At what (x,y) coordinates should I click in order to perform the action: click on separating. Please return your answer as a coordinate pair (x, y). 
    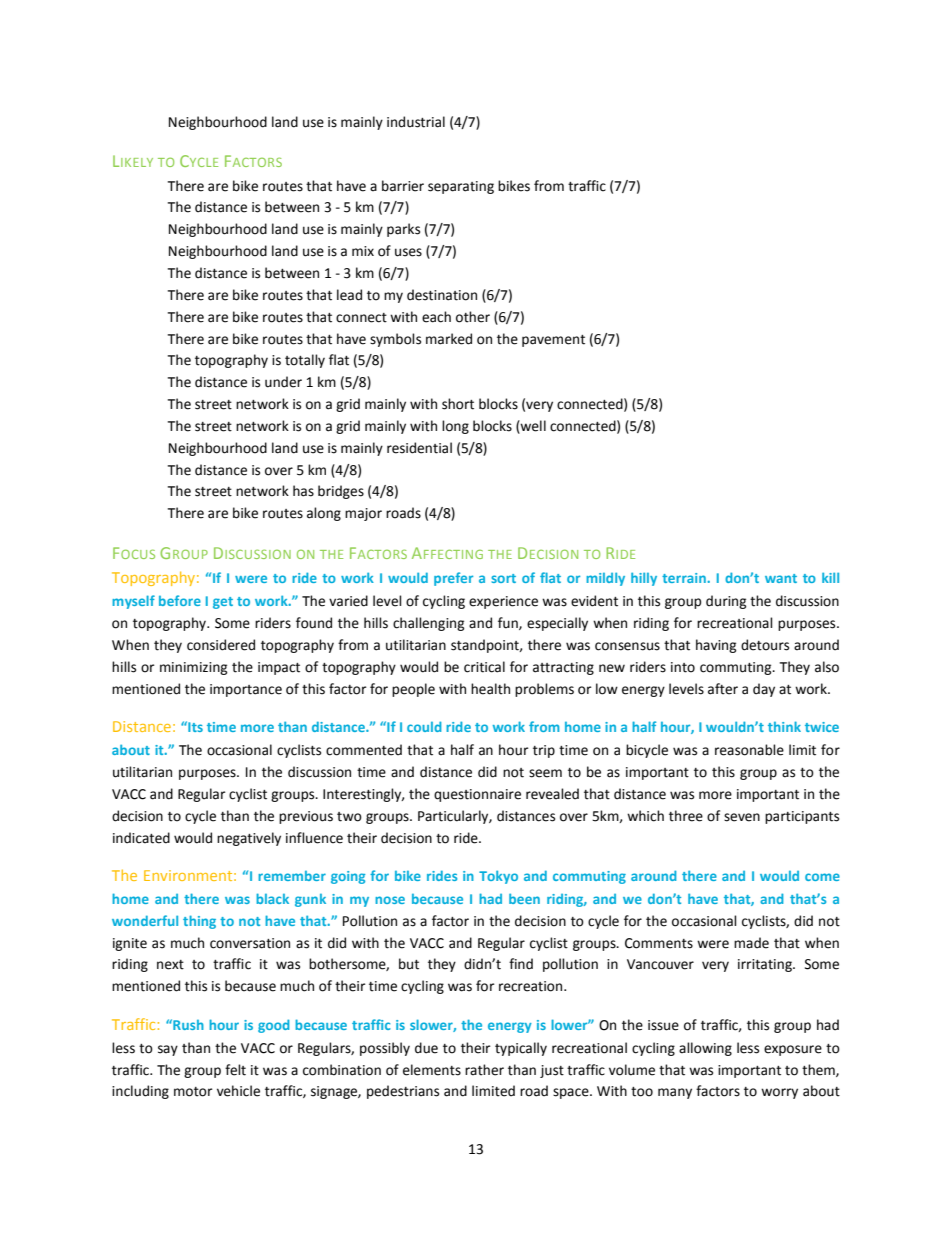
    Looking at the image, I should click on (461, 187).
